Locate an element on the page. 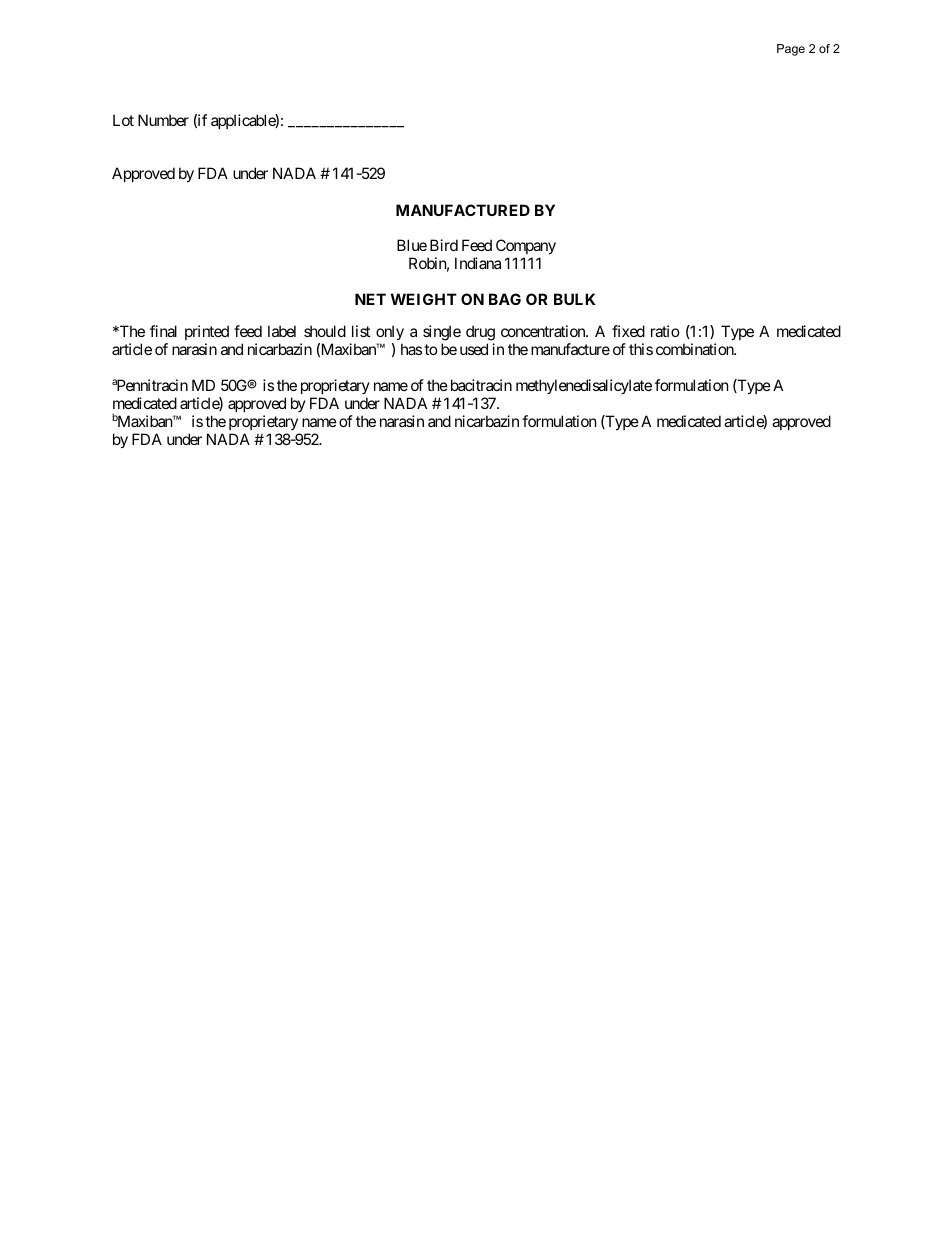 The height and width of the document is (1233, 952). drug is located at coordinates (480, 333).
